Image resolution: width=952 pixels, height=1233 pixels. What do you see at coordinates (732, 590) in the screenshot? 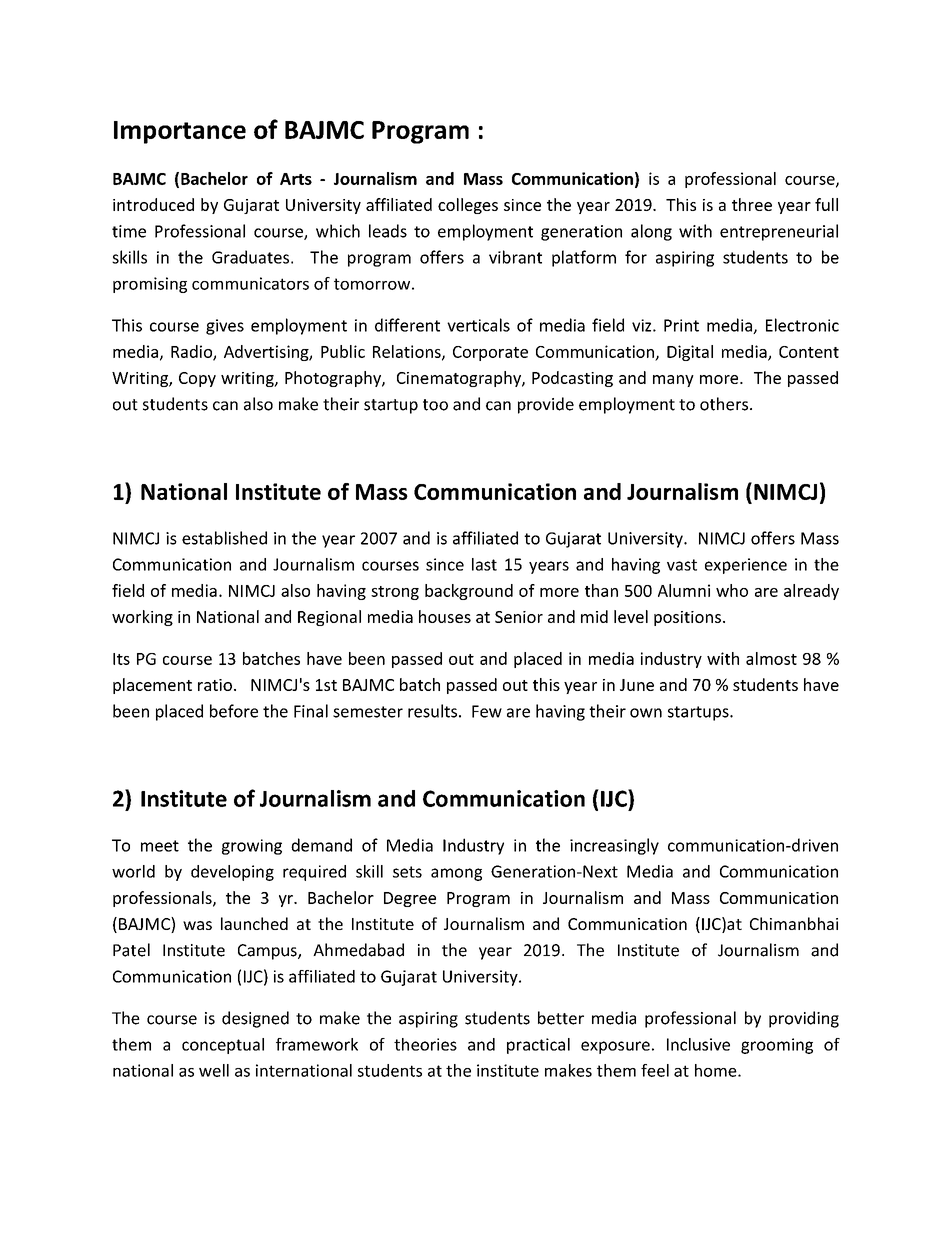
I see `who` at bounding box center [732, 590].
